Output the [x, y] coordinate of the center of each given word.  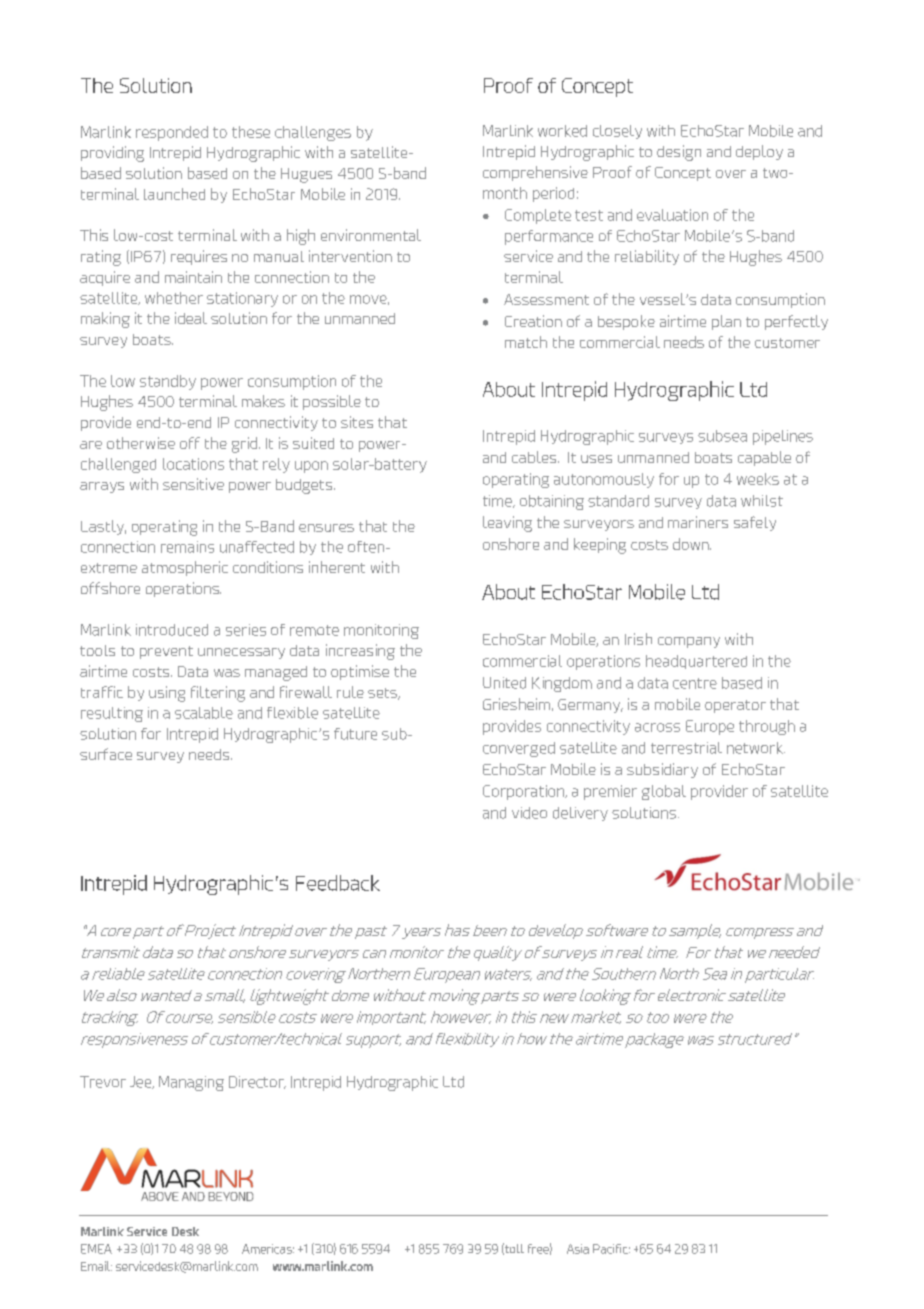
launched [174, 194]
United [504, 683]
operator [735, 706]
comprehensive [535, 173]
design [679, 153]
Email [96, 1266]
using [167, 694]
